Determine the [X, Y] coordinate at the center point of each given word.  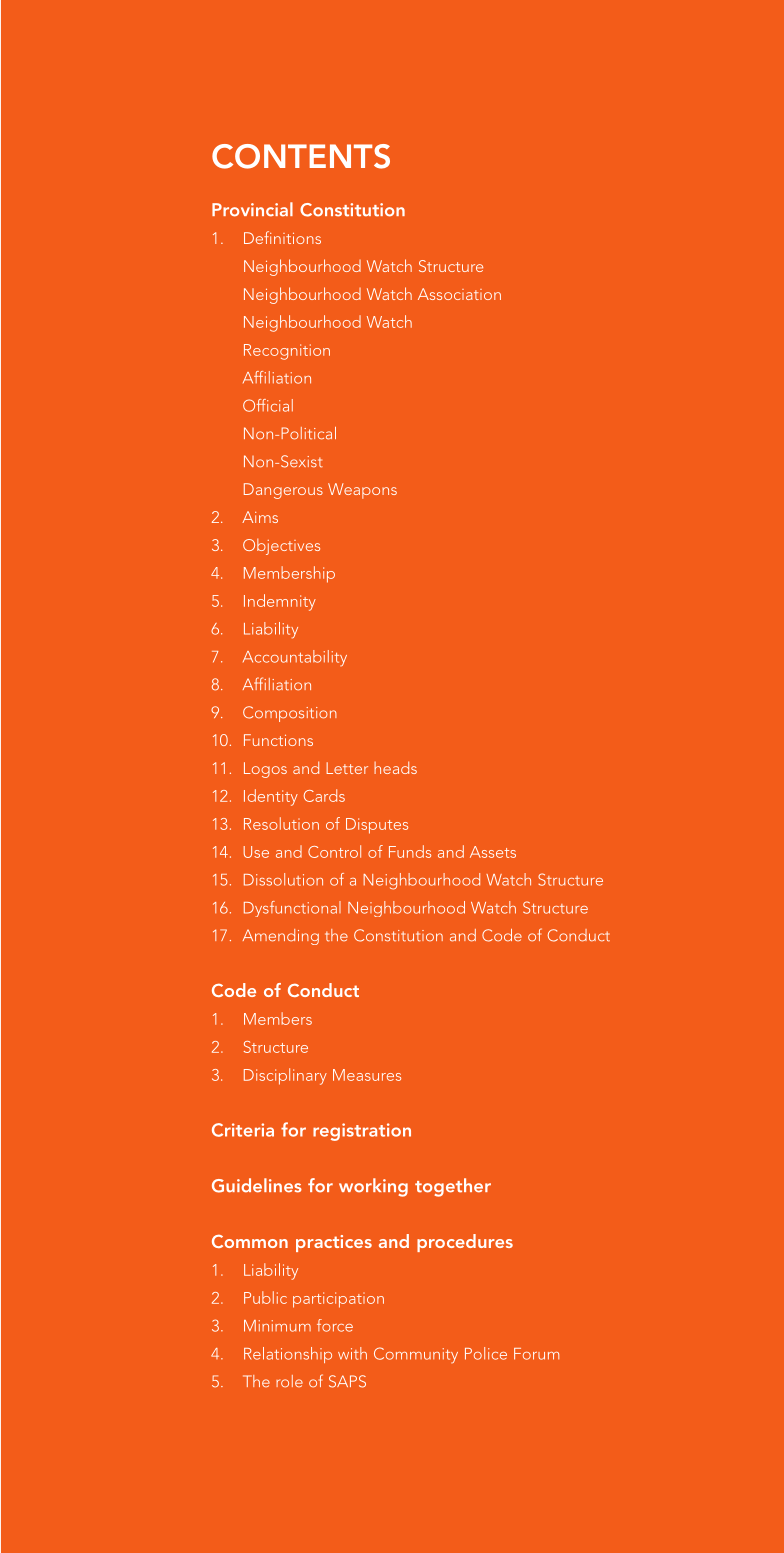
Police [486, 1353]
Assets [493, 852]
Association [459, 294]
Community [416, 1355]
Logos [265, 770]
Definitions [282, 237]
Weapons [362, 491]
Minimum [277, 1326]
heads [395, 767]
